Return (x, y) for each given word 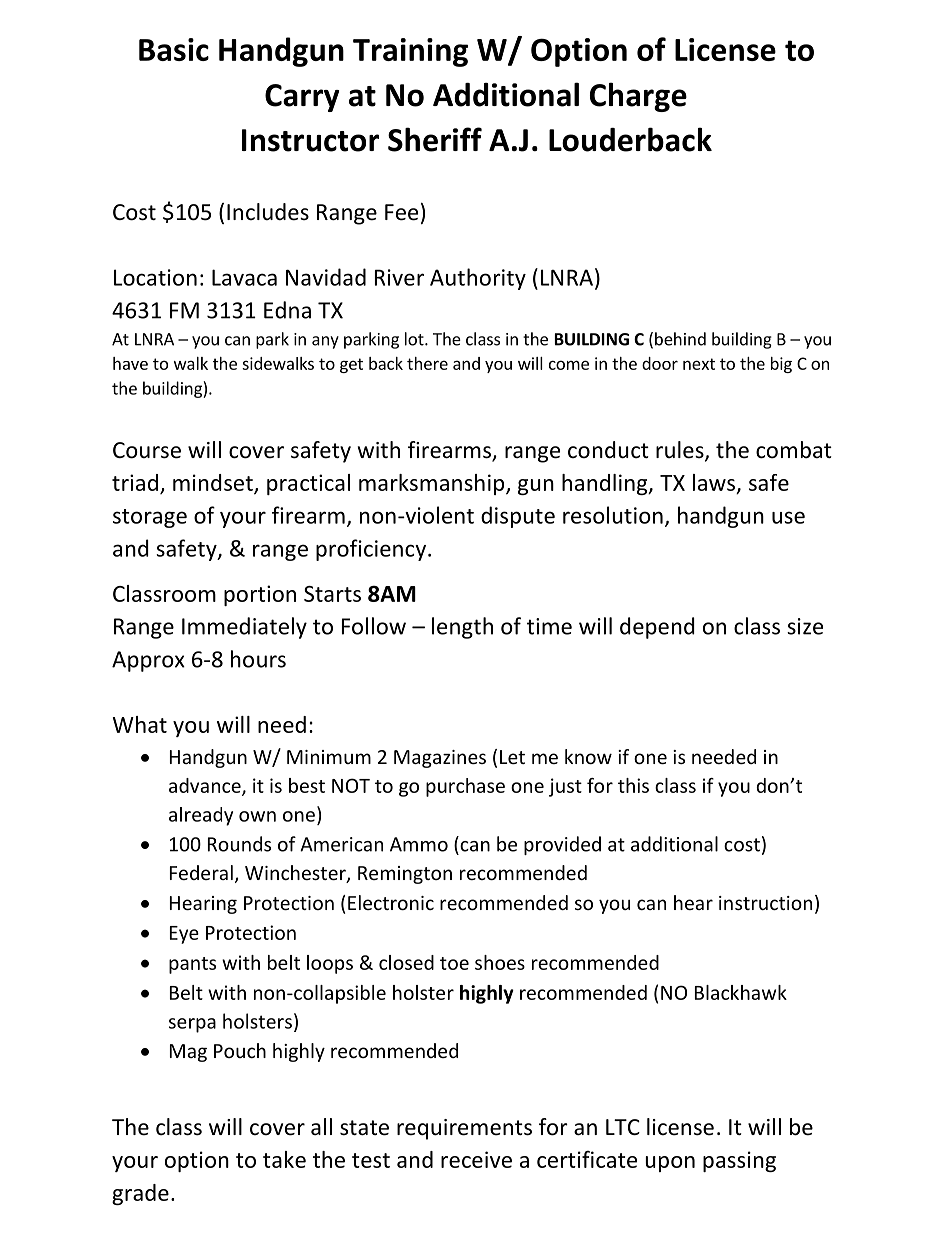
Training (410, 52)
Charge (638, 97)
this (633, 785)
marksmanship (433, 484)
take (284, 1159)
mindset (214, 483)
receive (476, 1159)
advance (206, 786)
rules (681, 451)
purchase (465, 787)
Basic (174, 49)
